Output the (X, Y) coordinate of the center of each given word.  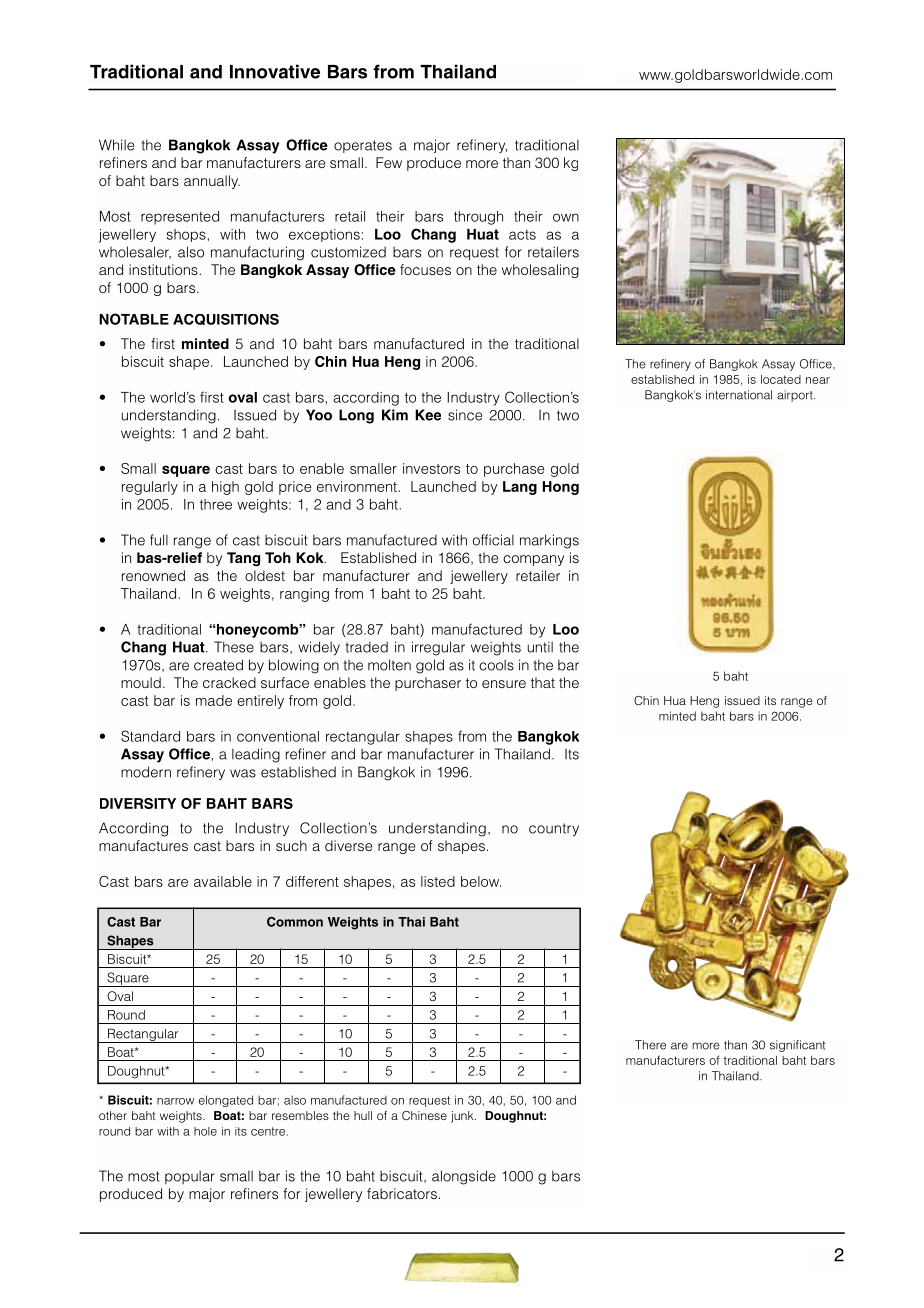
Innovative (275, 71)
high (225, 488)
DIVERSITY (138, 803)
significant (797, 1046)
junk (463, 1117)
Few (389, 162)
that (543, 682)
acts (522, 235)
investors (431, 468)
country (554, 830)
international (739, 395)
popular (190, 1177)
